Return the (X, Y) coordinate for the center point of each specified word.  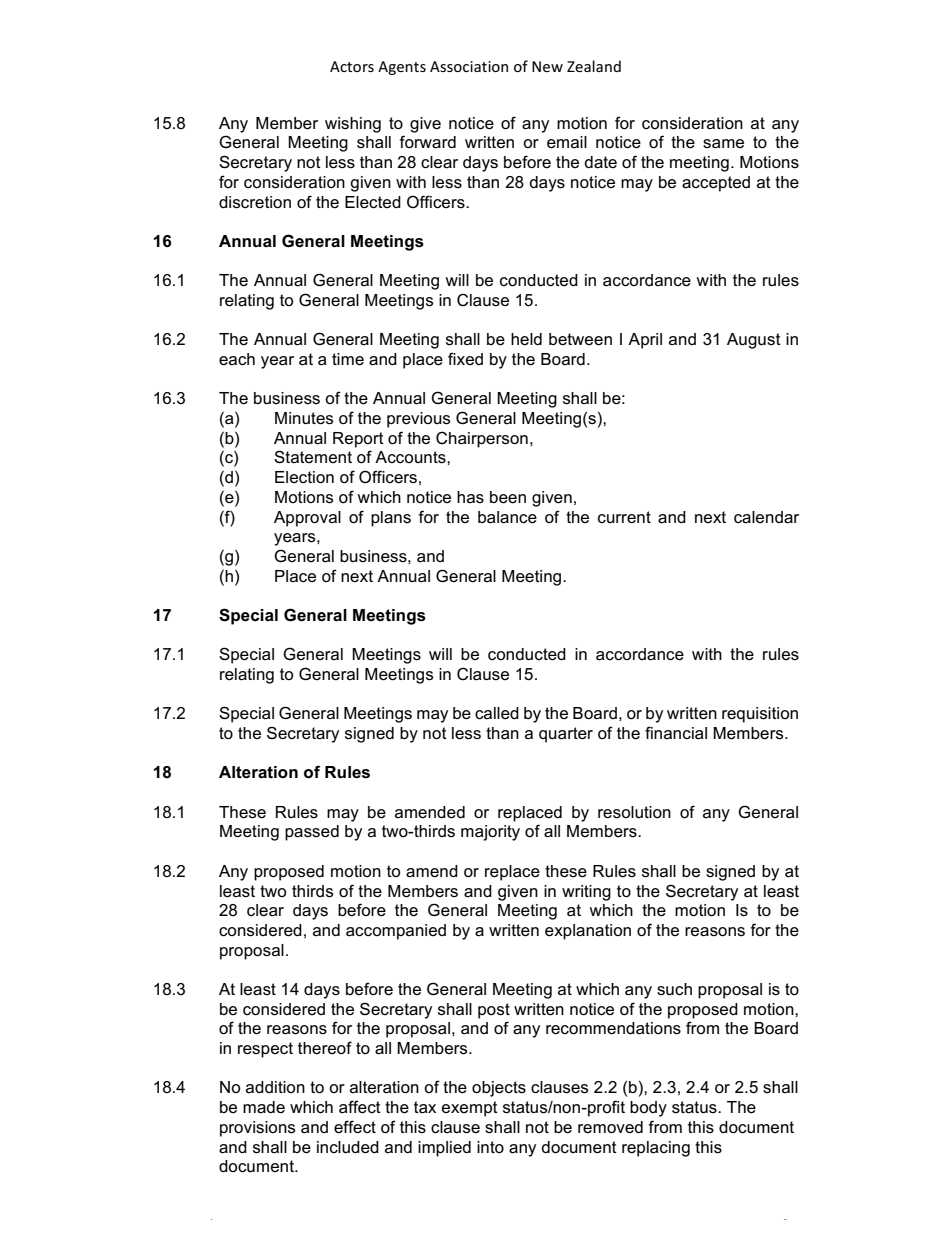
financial (676, 733)
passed (312, 833)
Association (469, 66)
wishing (353, 125)
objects (499, 1089)
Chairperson (482, 439)
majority (490, 833)
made (264, 1107)
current (624, 517)
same (723, 144)
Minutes (304, 418)
